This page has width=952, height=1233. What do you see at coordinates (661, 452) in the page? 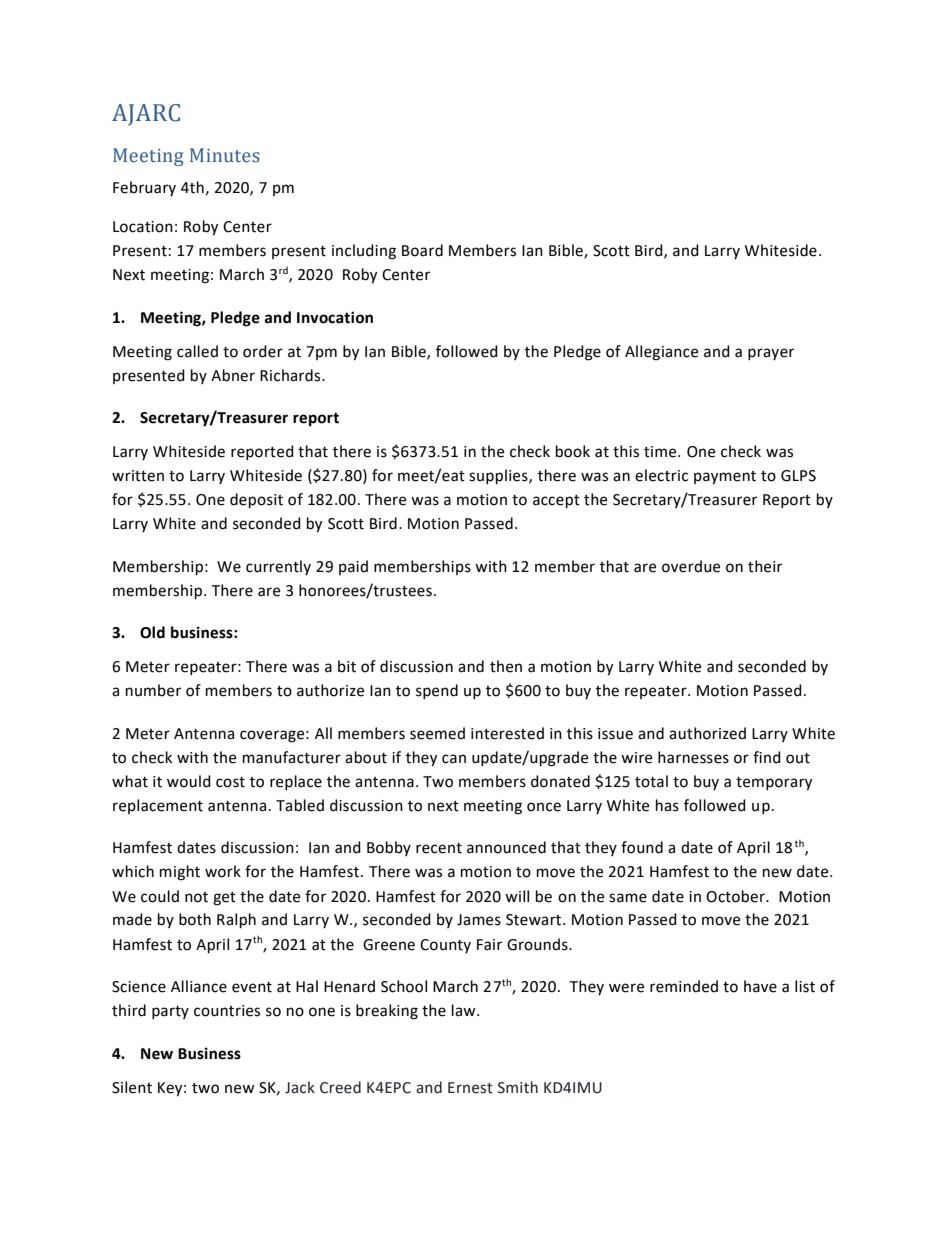
I see `time` at bounding box center [661, 452].
